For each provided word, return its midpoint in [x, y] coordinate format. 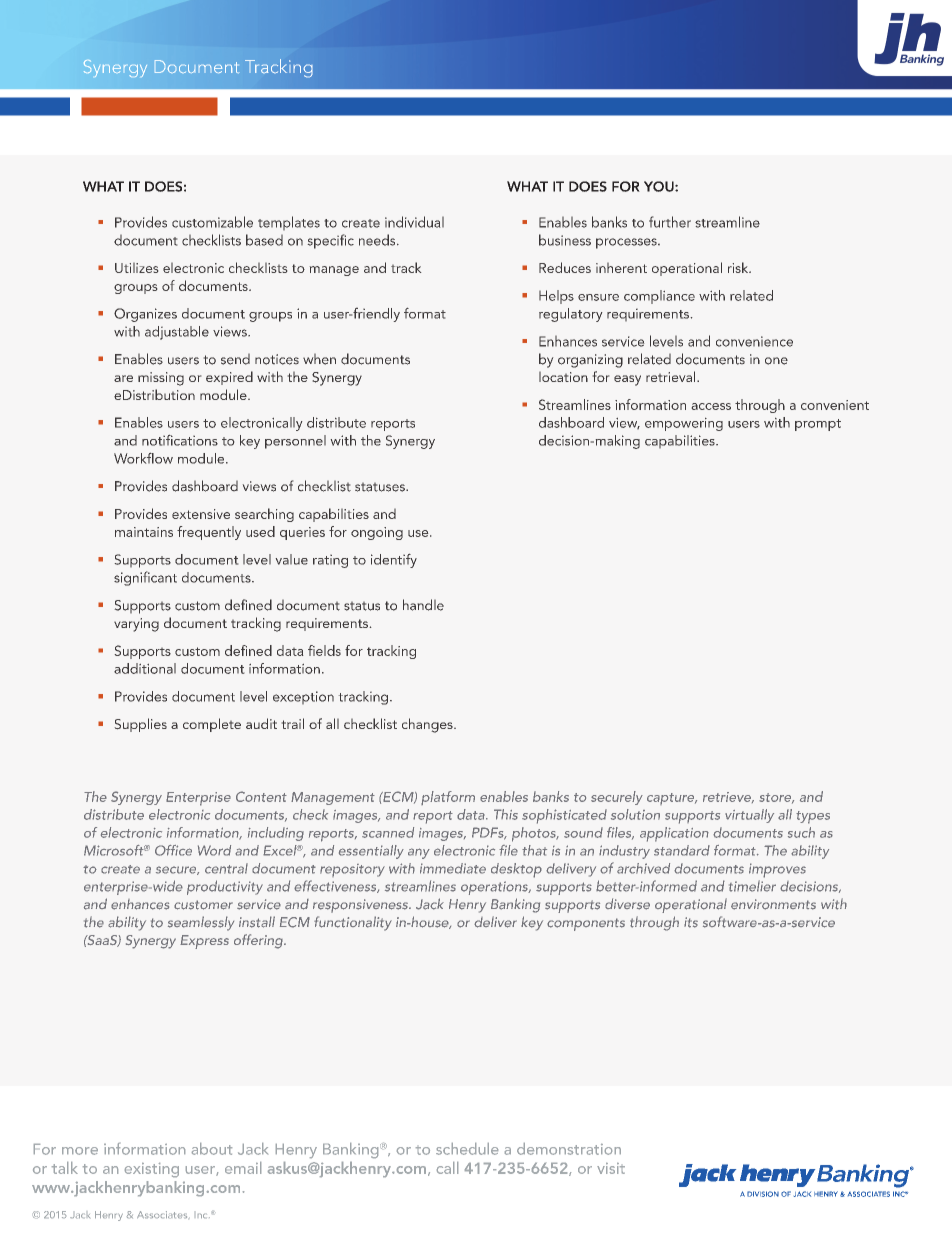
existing [152, 1170]
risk [739, 267]
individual [414, 222]
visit [611, 1168]
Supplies [141, 725]
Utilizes [136, 268]
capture [672, 799]
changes [428, 725]
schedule [467, 1149]
